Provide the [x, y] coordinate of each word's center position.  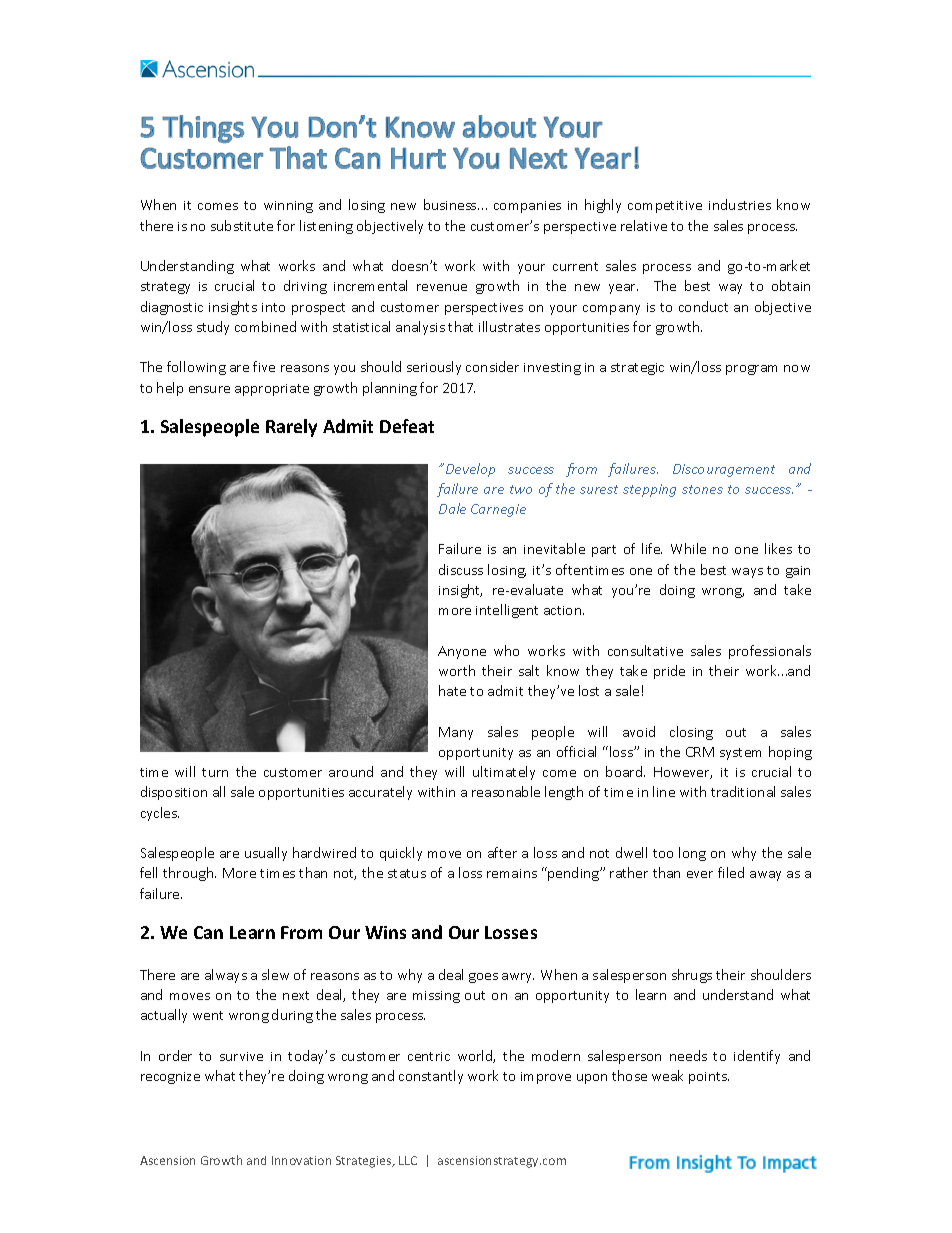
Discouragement [724, 470]
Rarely [291, 428]
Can [208, 932]
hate [452, 690]
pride [669, 672]
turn [215, 772]
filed [731, 872]
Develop [470, 470]
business [451, 204]
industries [740, 204]
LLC [408, 1160]
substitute [242, 225]
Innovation [301, 1160]
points [709, 1078]
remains [512, 873]
